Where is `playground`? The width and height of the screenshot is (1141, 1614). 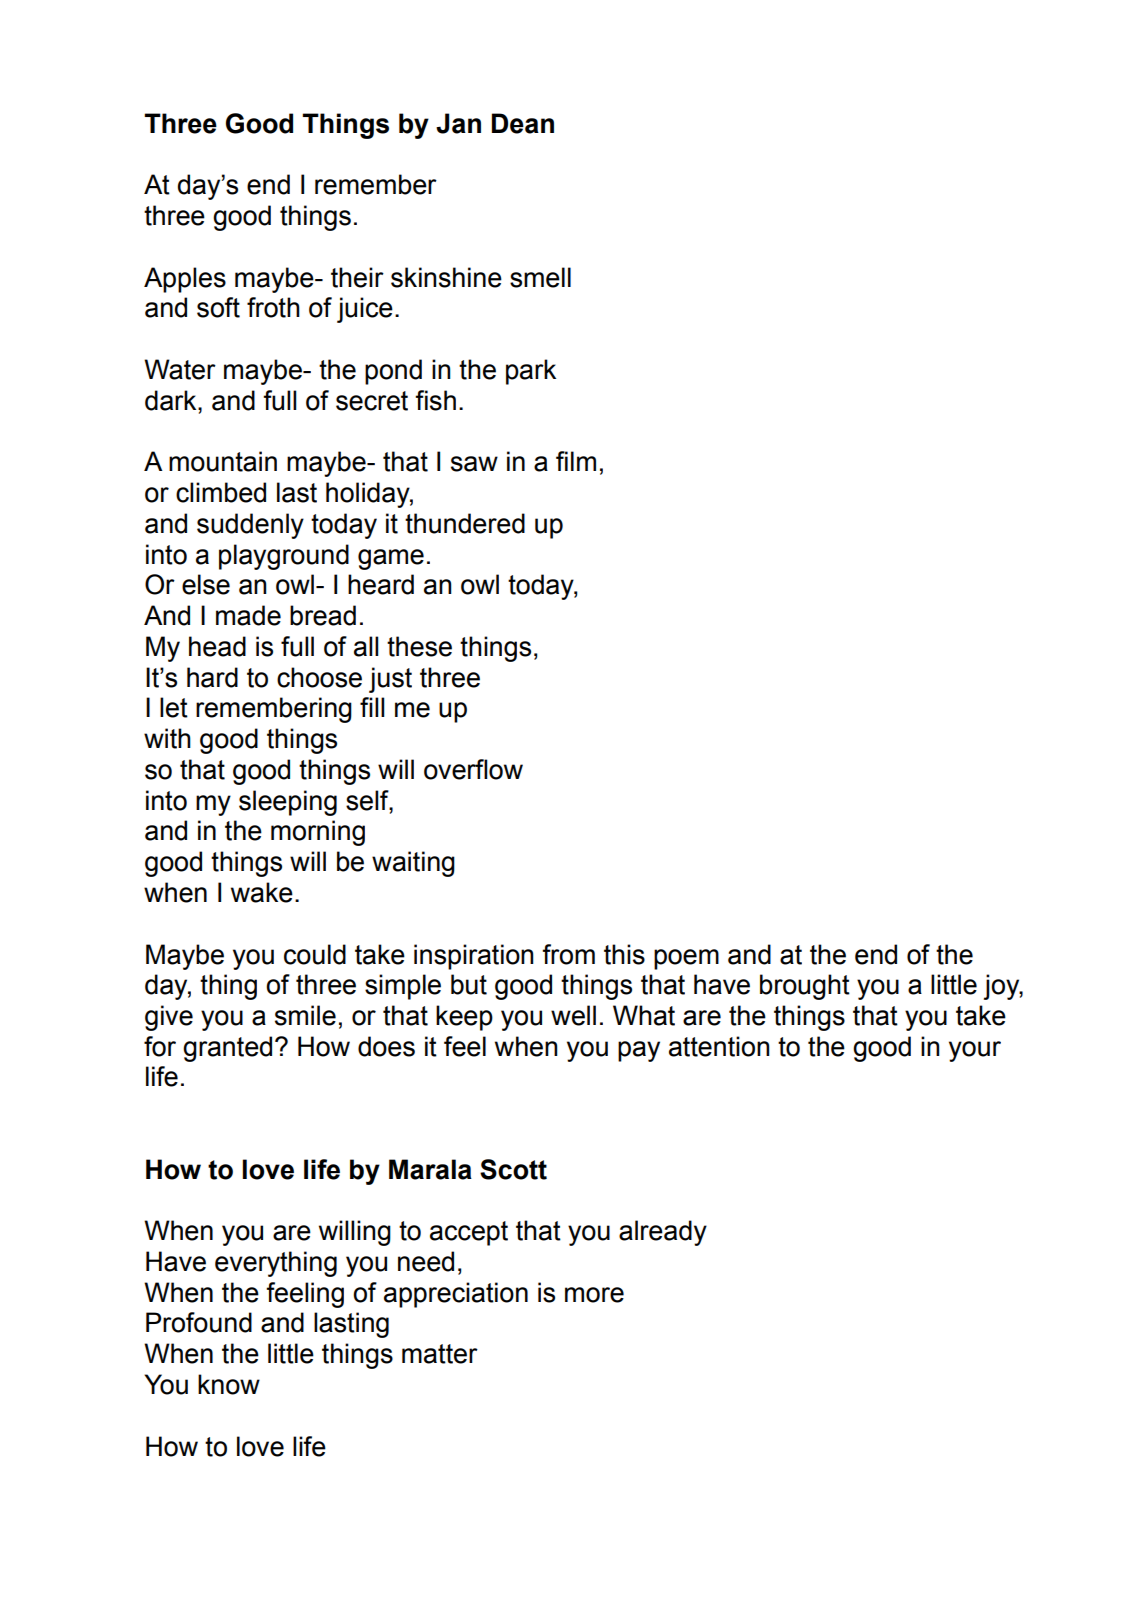 playground is located at coordinates (284, 557).
